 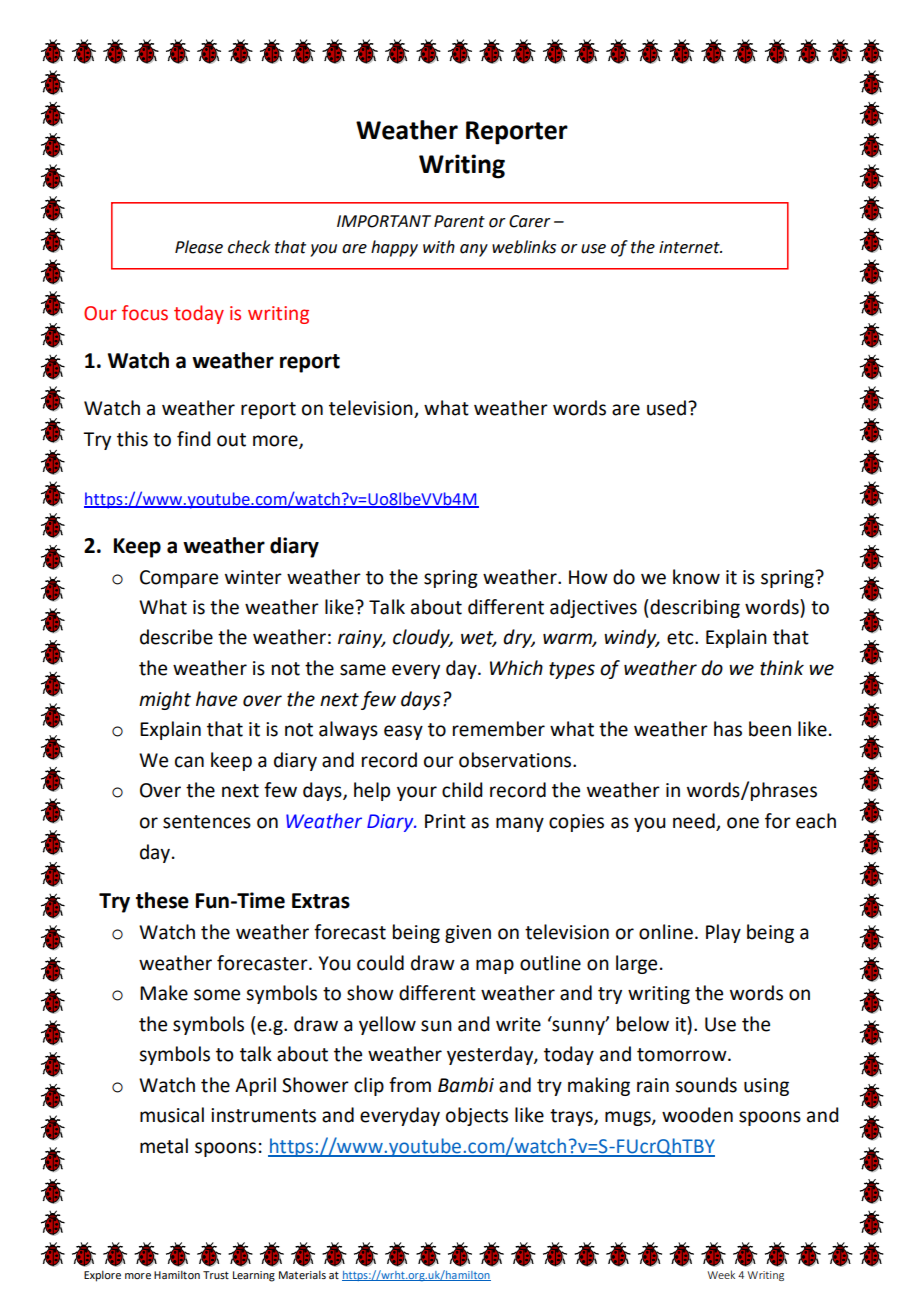 I want to click on internet, so click(x=690, y=247).
